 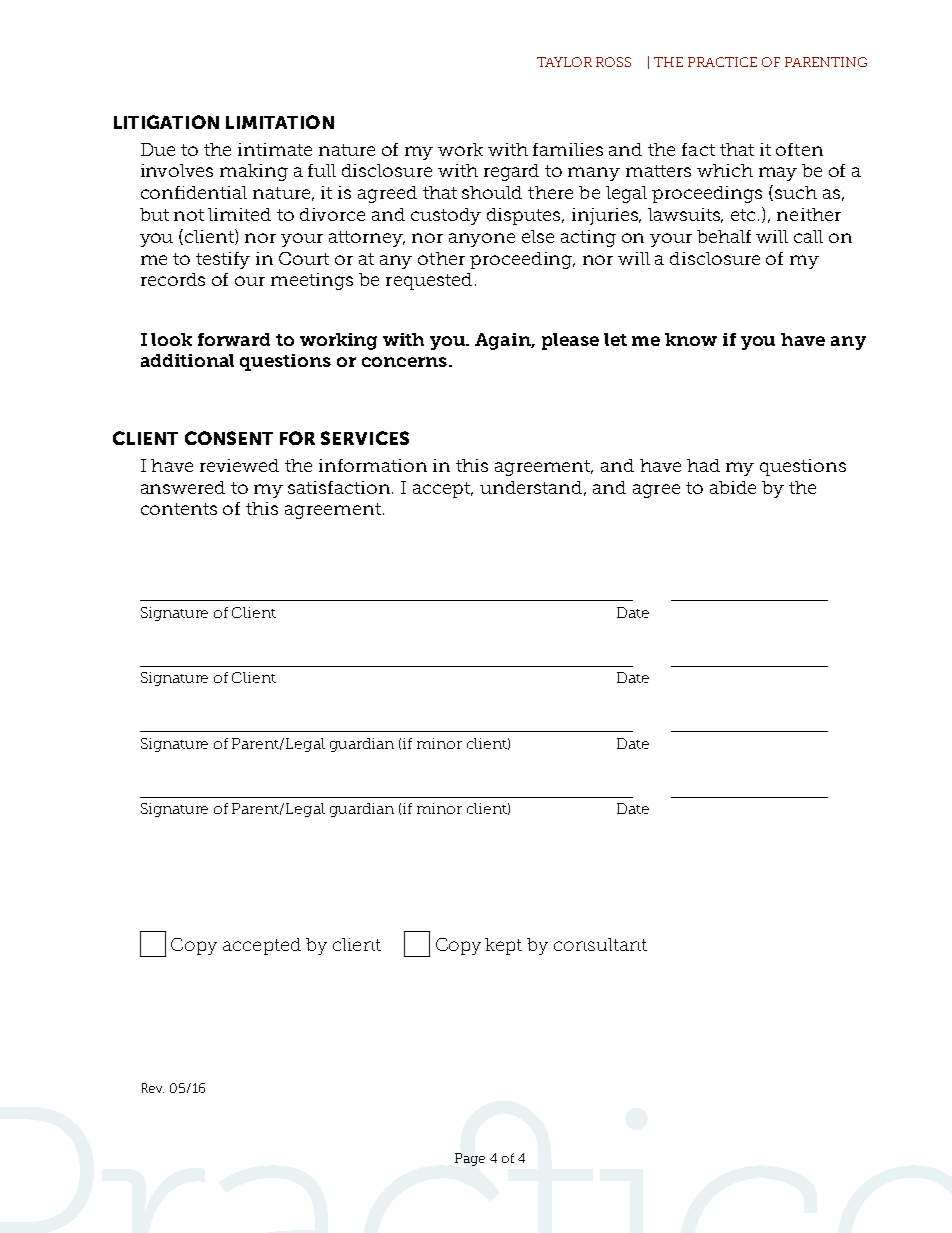 What do you see at coordinates (722, 62) in the document?
I see `PRACTICE` at bounding box center [722, 62].
